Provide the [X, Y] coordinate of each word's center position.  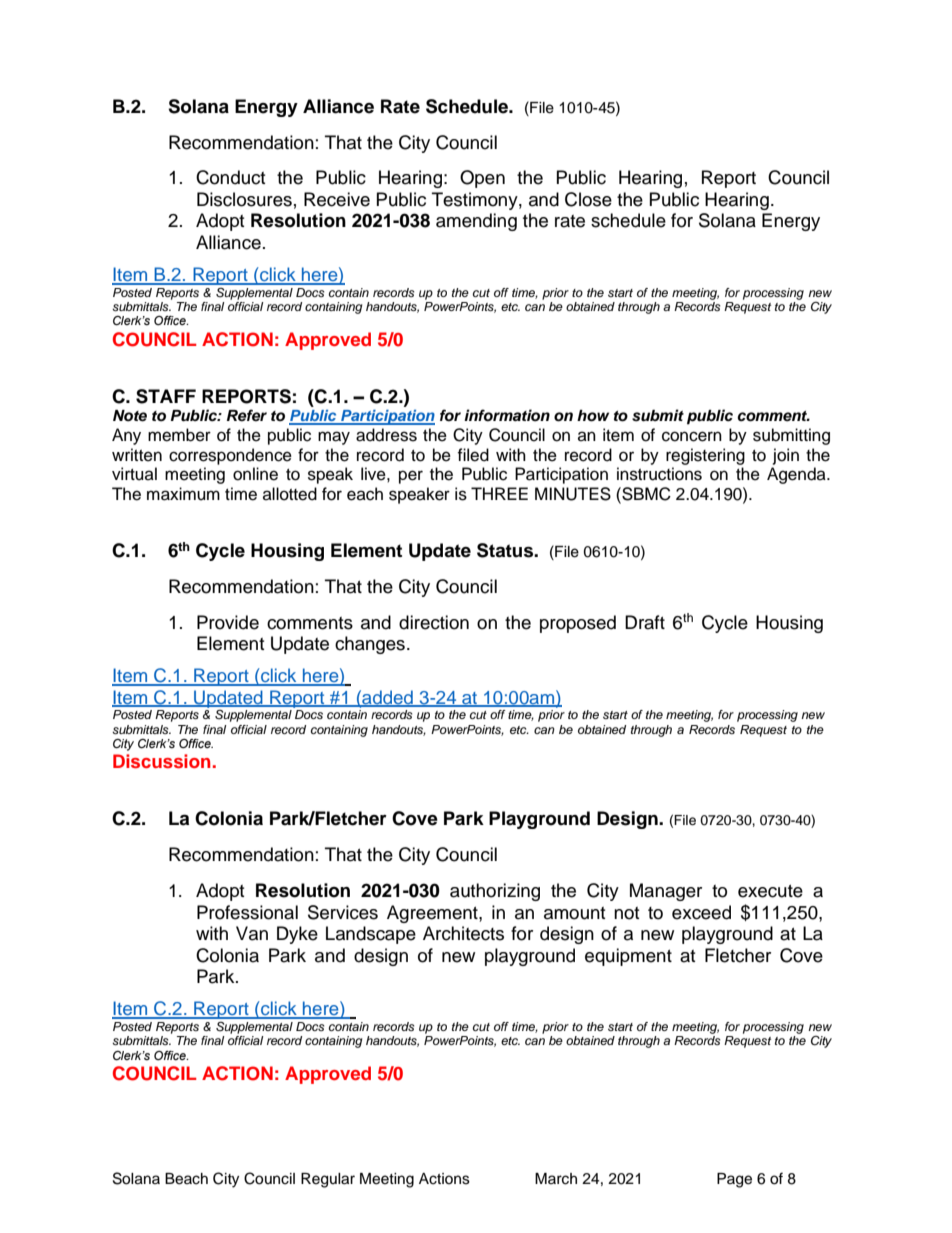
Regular [328, 1180]
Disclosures [244, 199]
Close [588, 199]
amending [476, 222]
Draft [645, 622]
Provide [228, 622]
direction [434, 622]
